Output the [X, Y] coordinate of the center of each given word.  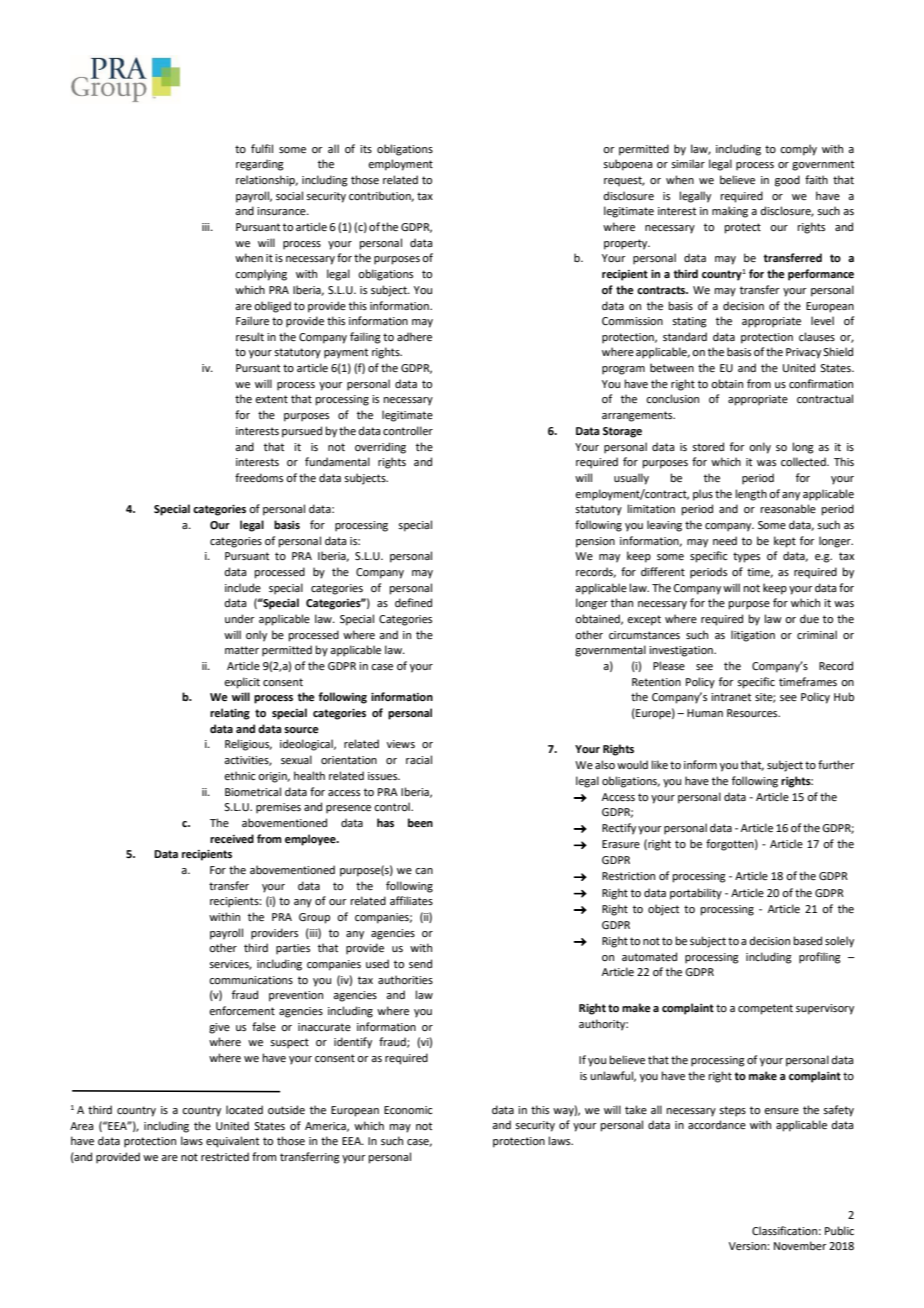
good [787, 181]
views [401, 744]
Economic [408, 1110]
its [366, 149]
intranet [731, 697]
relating [230, 714]
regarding [260, 165]
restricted [225, 1156]
